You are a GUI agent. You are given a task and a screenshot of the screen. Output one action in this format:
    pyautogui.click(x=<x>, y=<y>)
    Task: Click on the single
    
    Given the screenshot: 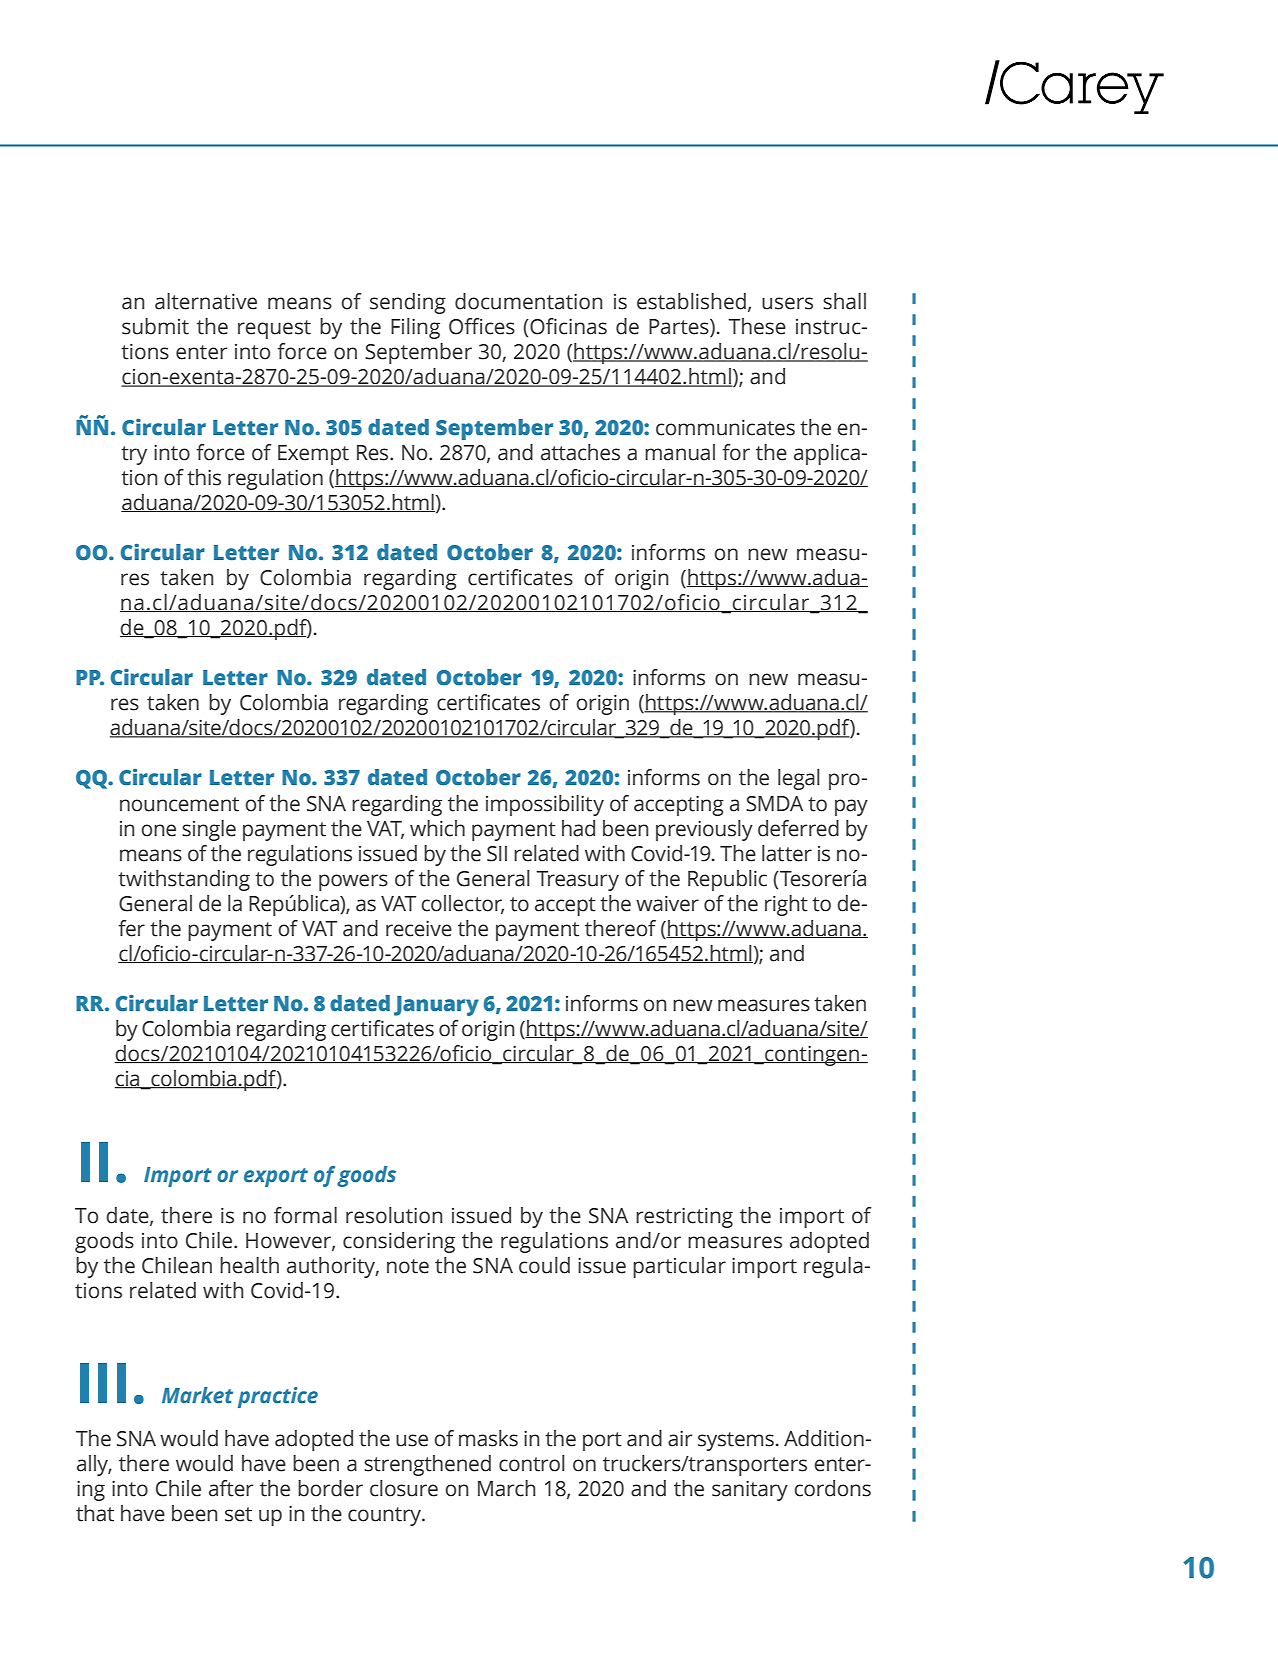 What is the action you would take?
    pyautogui.click(x=209, y=830)
